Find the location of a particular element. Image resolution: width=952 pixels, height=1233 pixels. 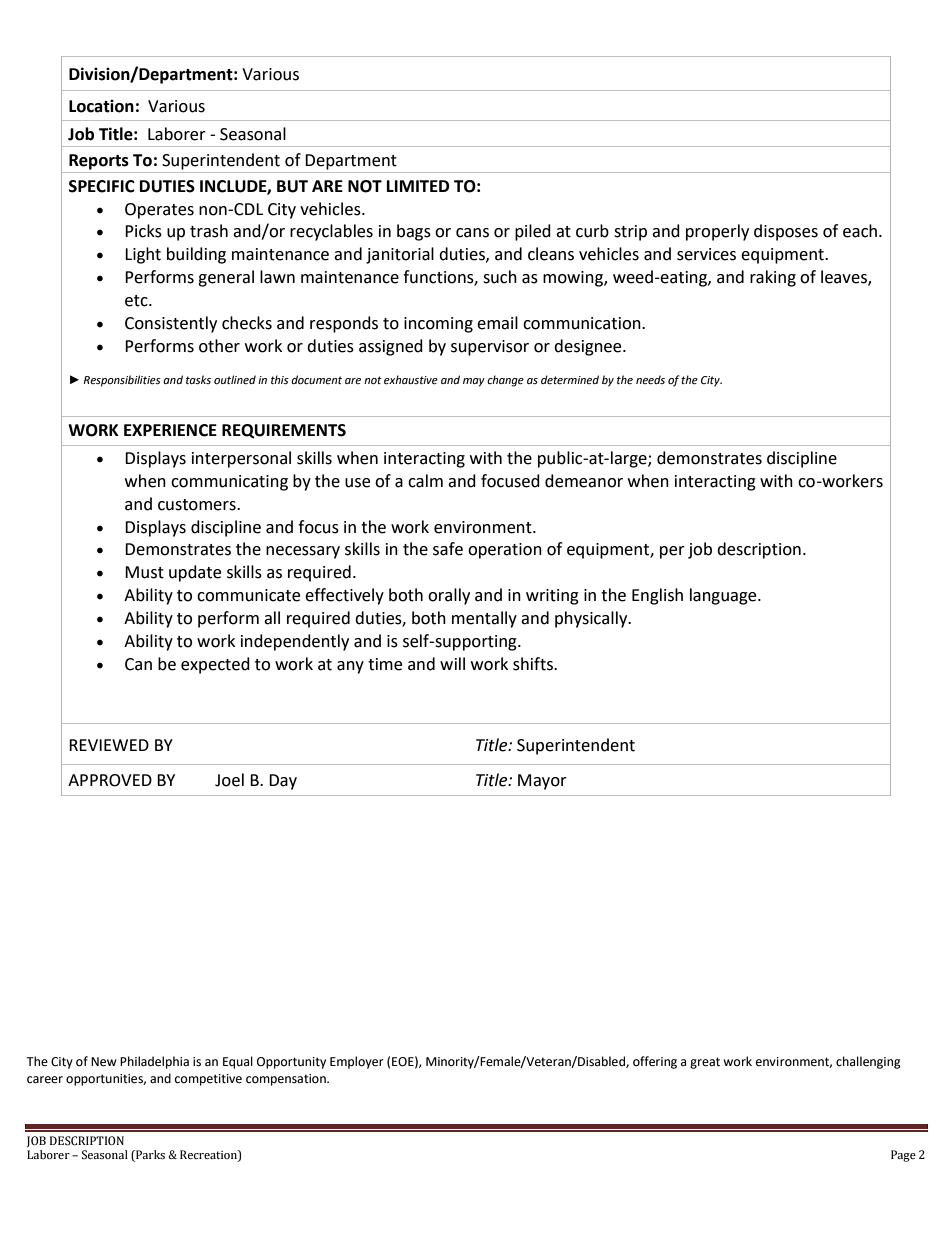

Reports is located at coordinates (99, 162).
